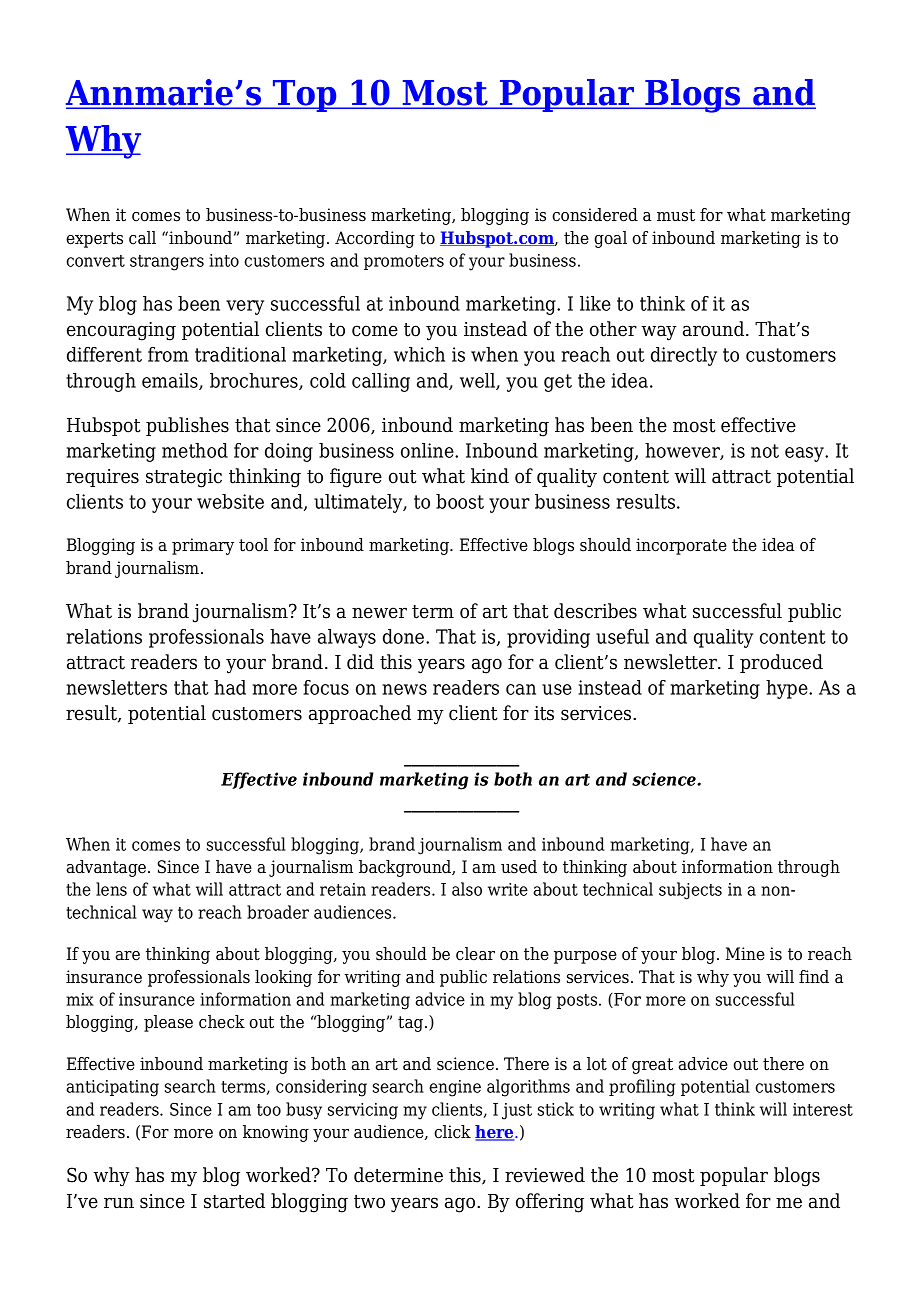 The height and width of the page is (1308, 924). What do you see at coordinates (676, 215) in the page?
I see `must` at bounding box center [676, 215].
